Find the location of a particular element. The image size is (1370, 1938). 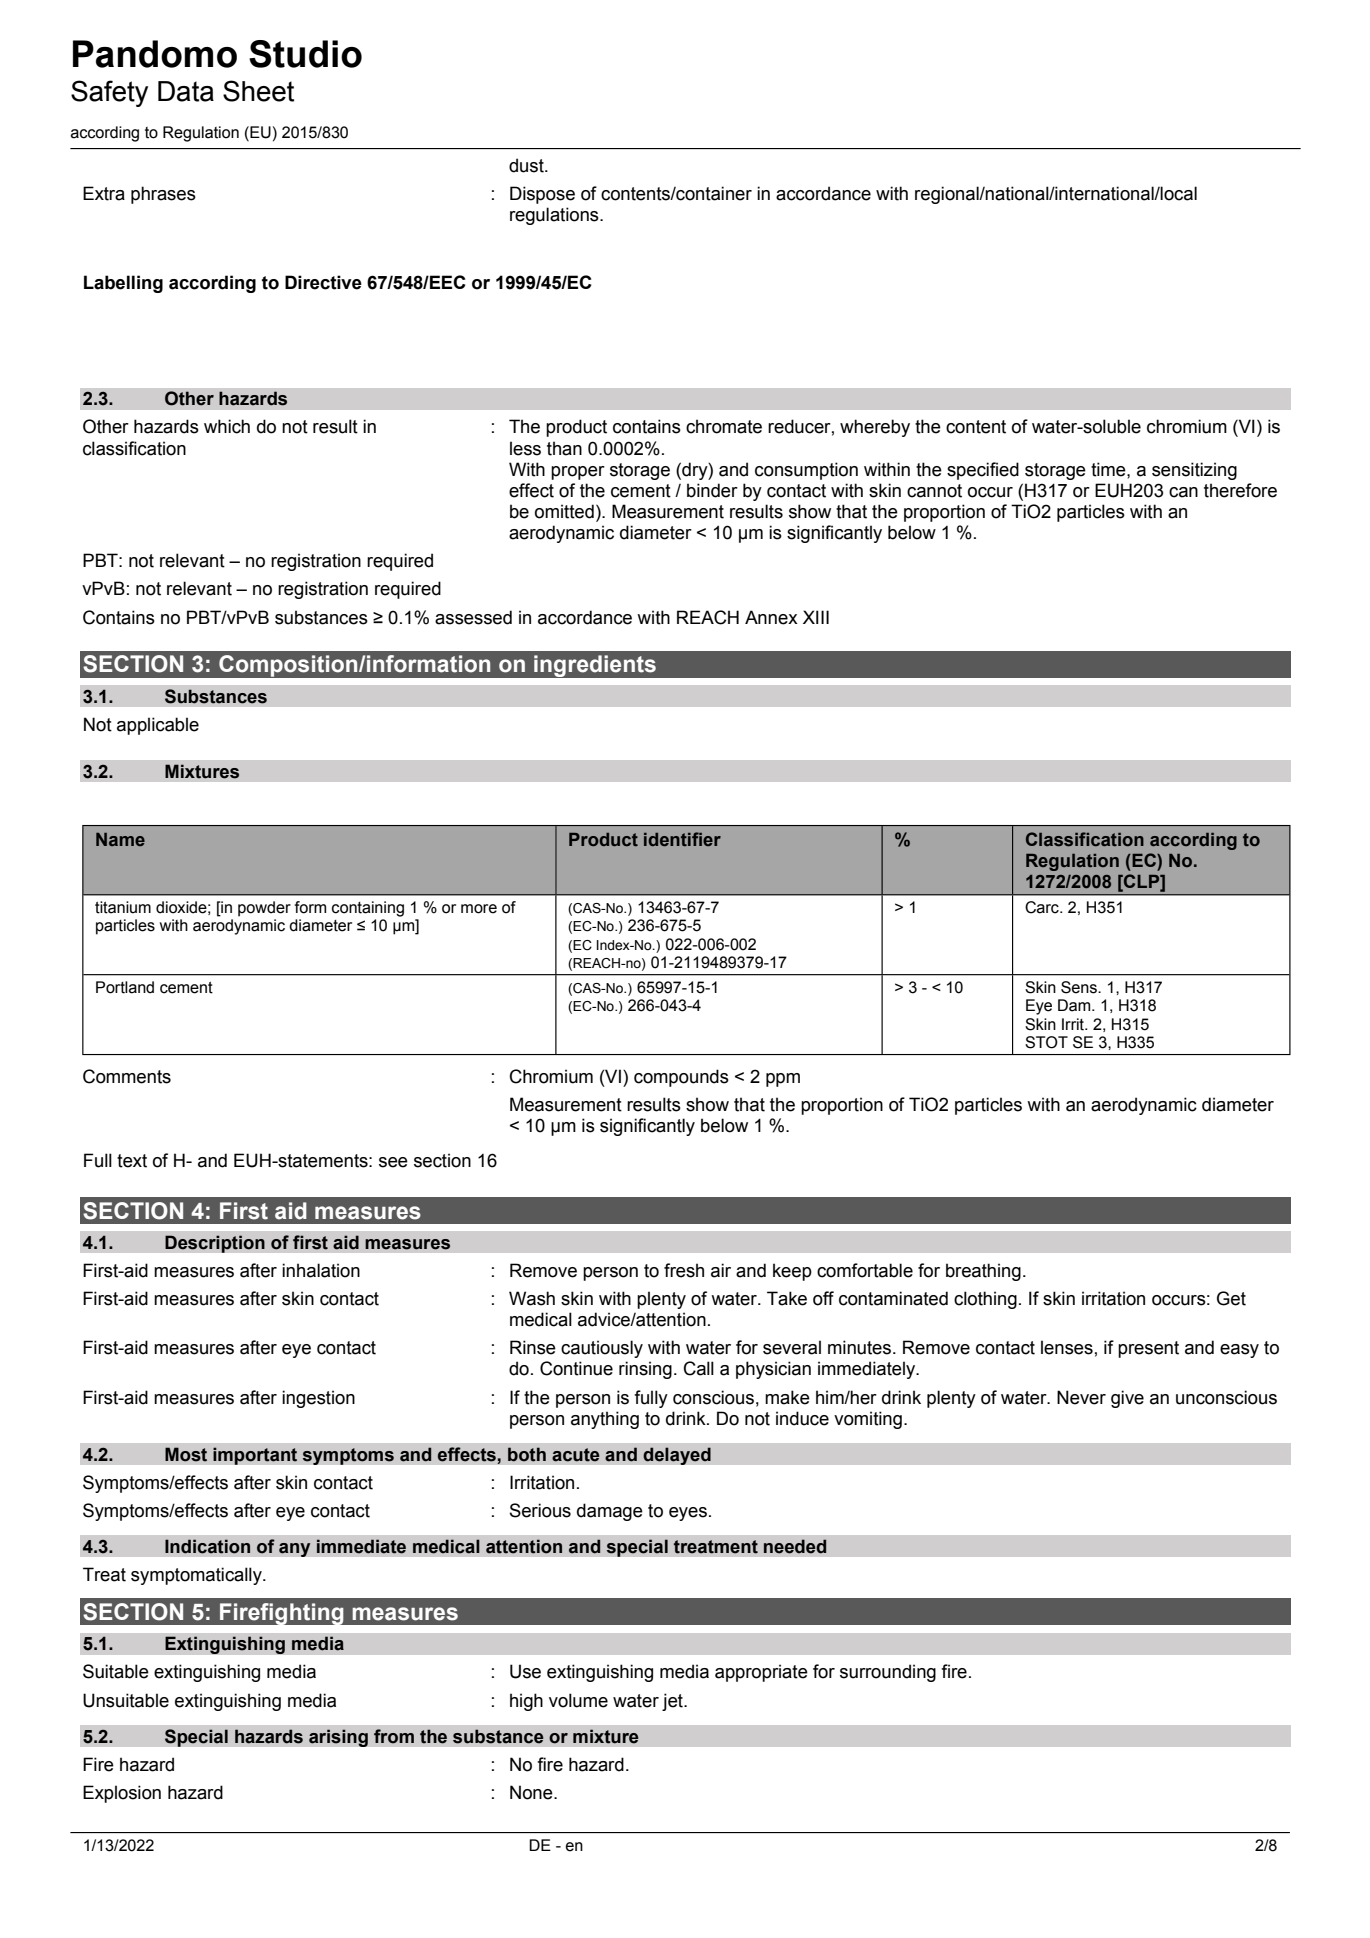

lenses is located at coordinates (1067, 1347).
